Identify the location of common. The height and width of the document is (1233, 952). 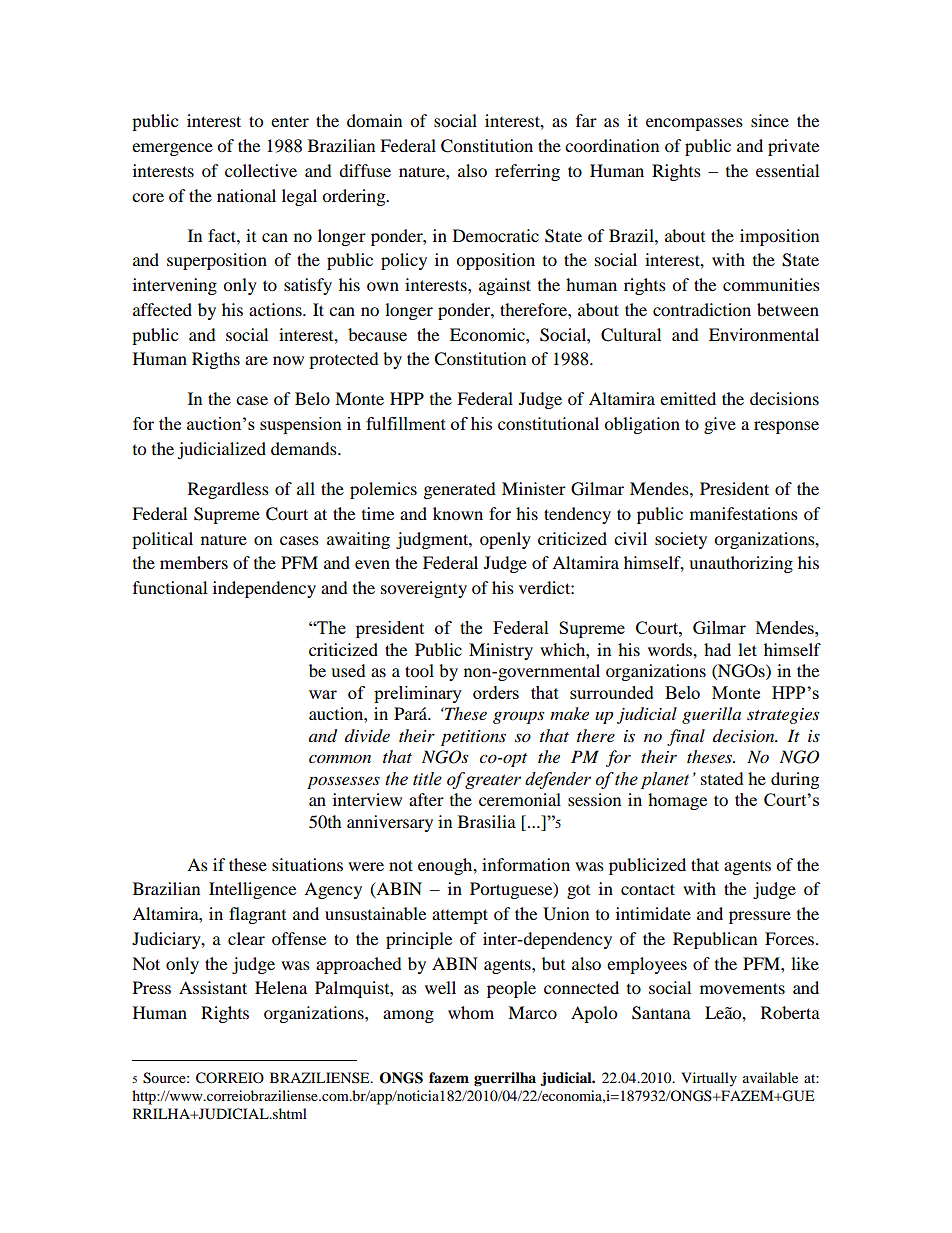
(340, 758).
